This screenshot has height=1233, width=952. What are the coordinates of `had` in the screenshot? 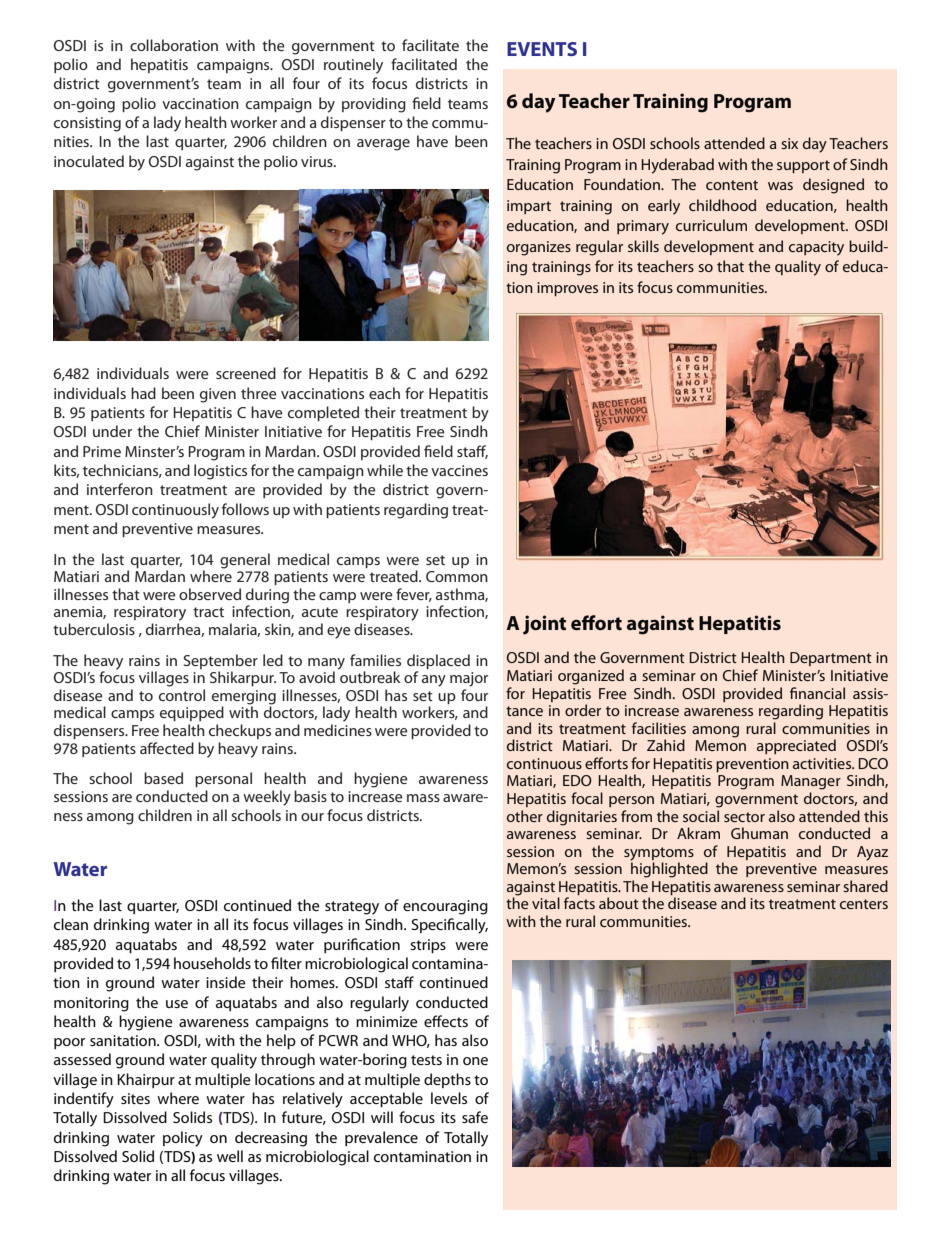 It's located at (143, 393).
